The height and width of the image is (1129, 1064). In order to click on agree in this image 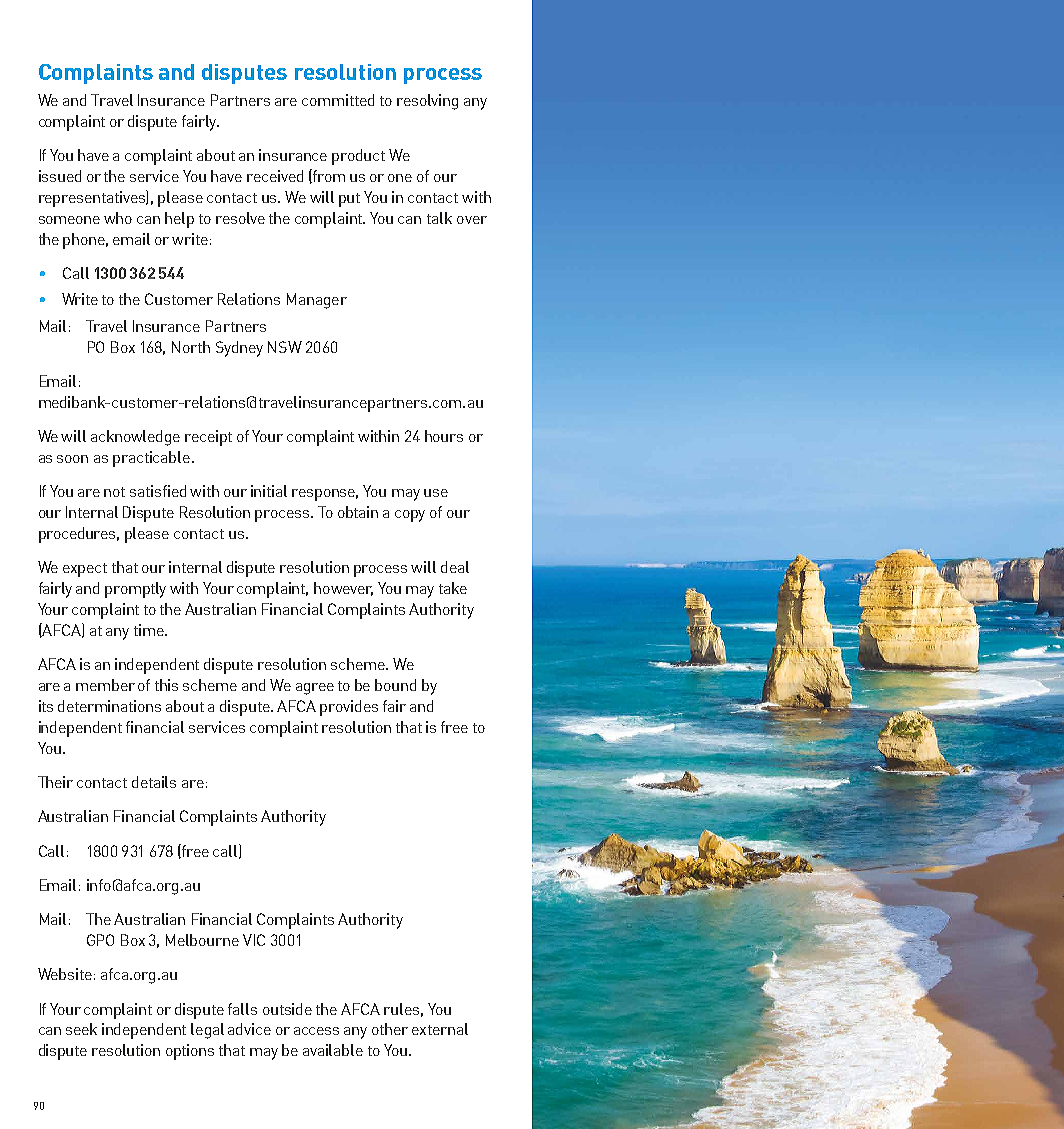, I will do `click(315, 689)`.
